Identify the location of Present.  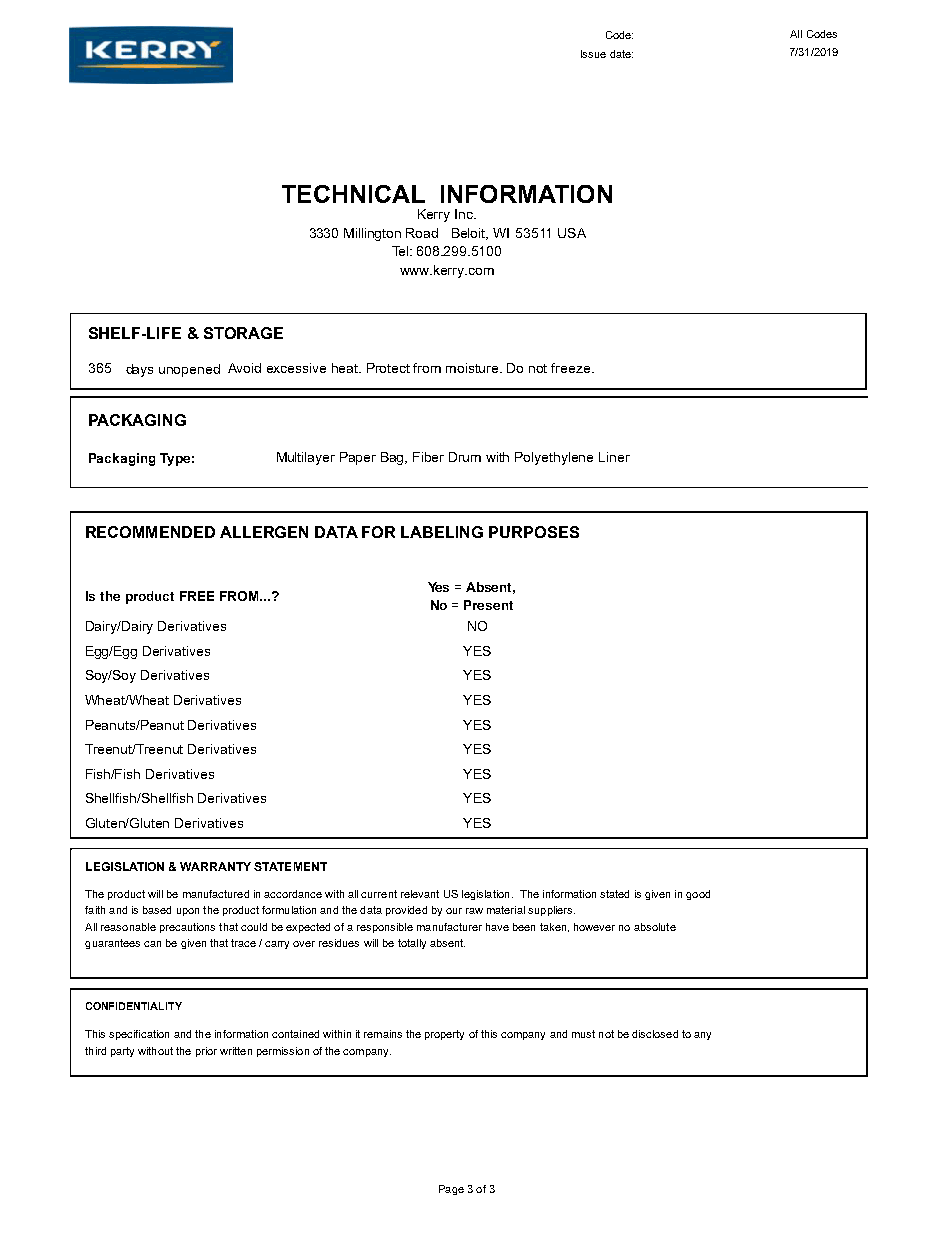
(488, 605).
